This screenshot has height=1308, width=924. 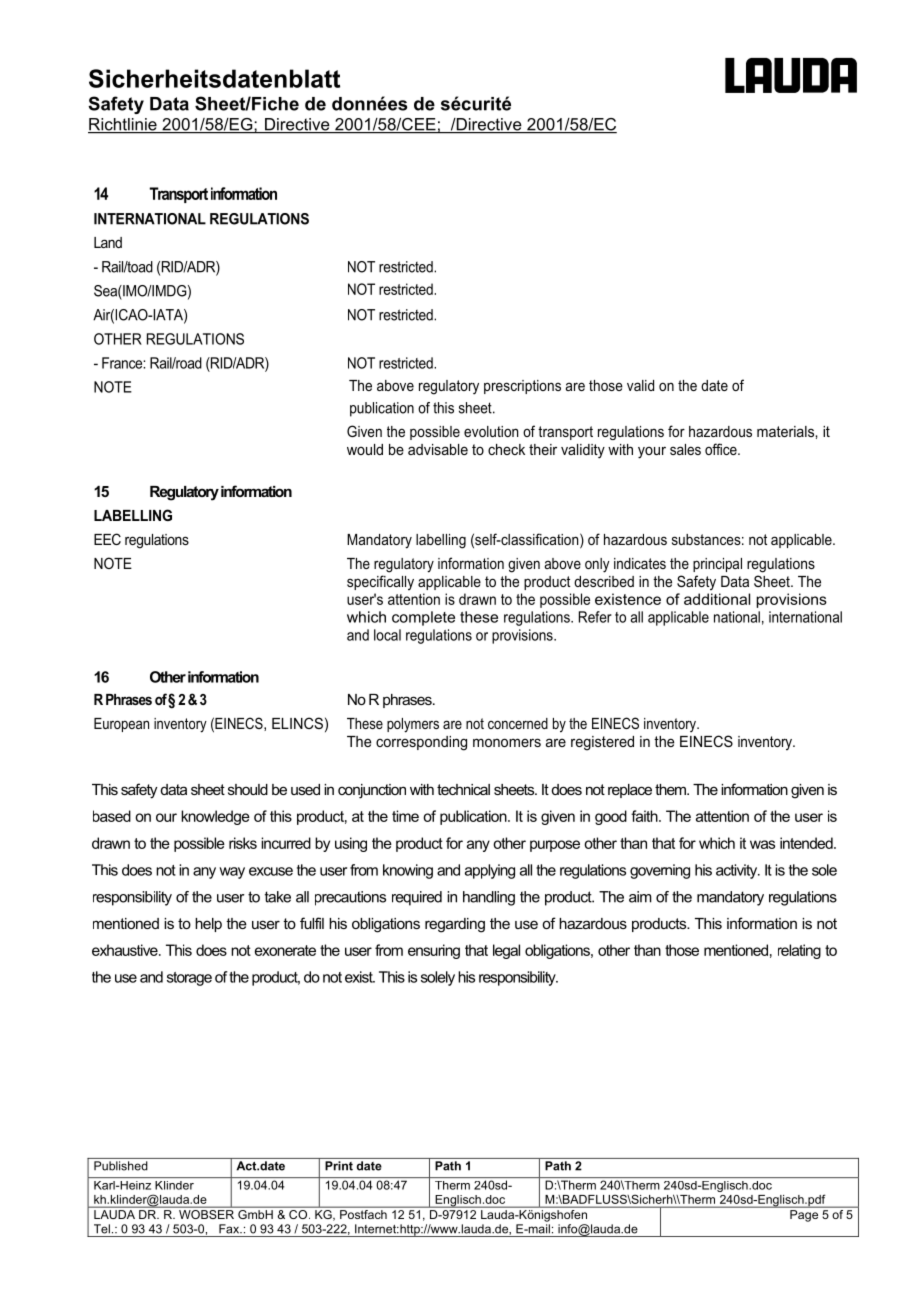 What do you see at coordinates (230, 1229) in the screenshot?
I see `Fax` at bounding box center [230, 1229].
